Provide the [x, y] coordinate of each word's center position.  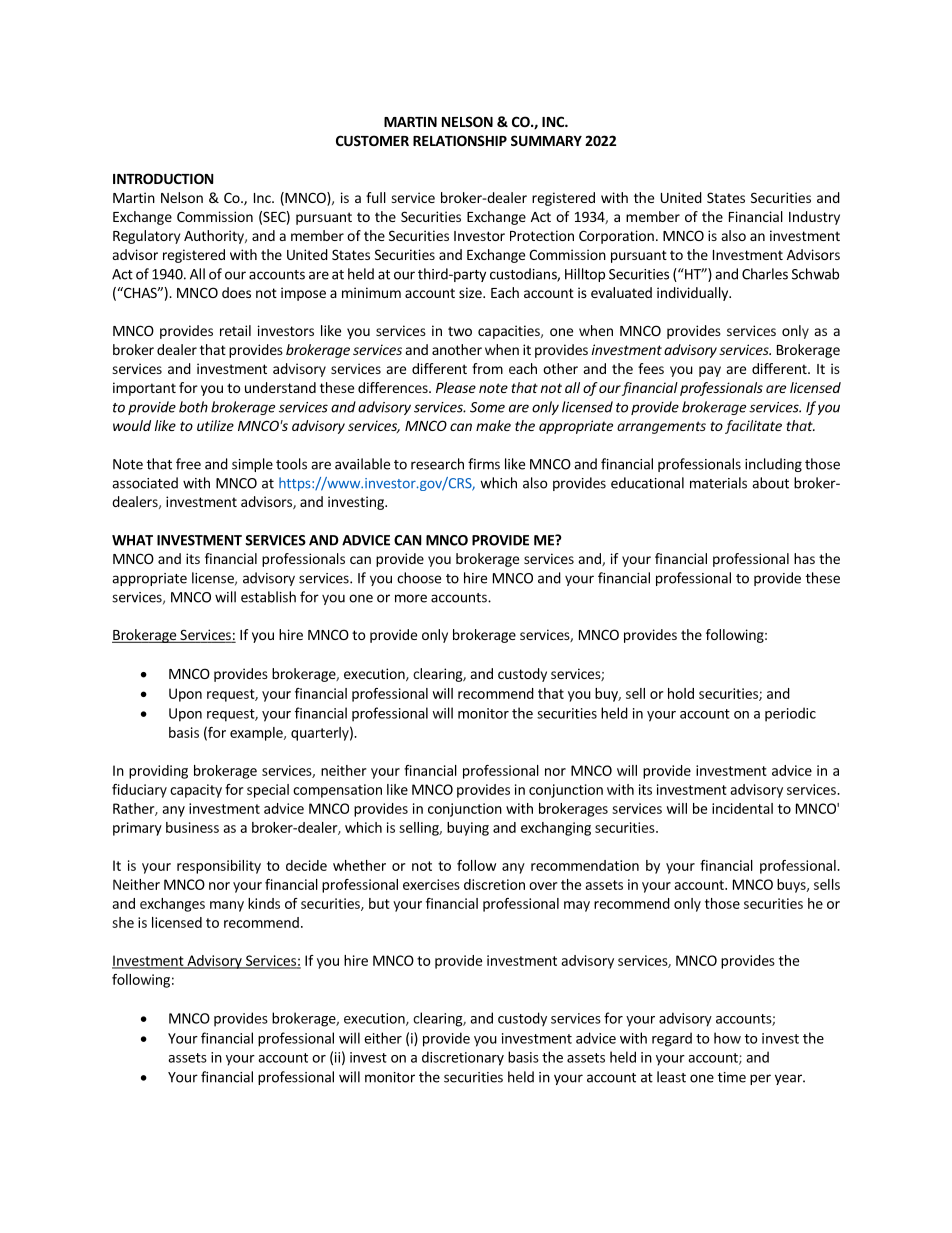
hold [681, 693]
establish [268, 597]
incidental [742, 808]
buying [468, 829]
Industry [814, 218]
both [193, 407]
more [411, 598]
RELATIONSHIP [460, 140]
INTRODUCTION [163, 178]
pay [710, 371]
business [192, 827]
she [123, 922]
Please [456, 387]
